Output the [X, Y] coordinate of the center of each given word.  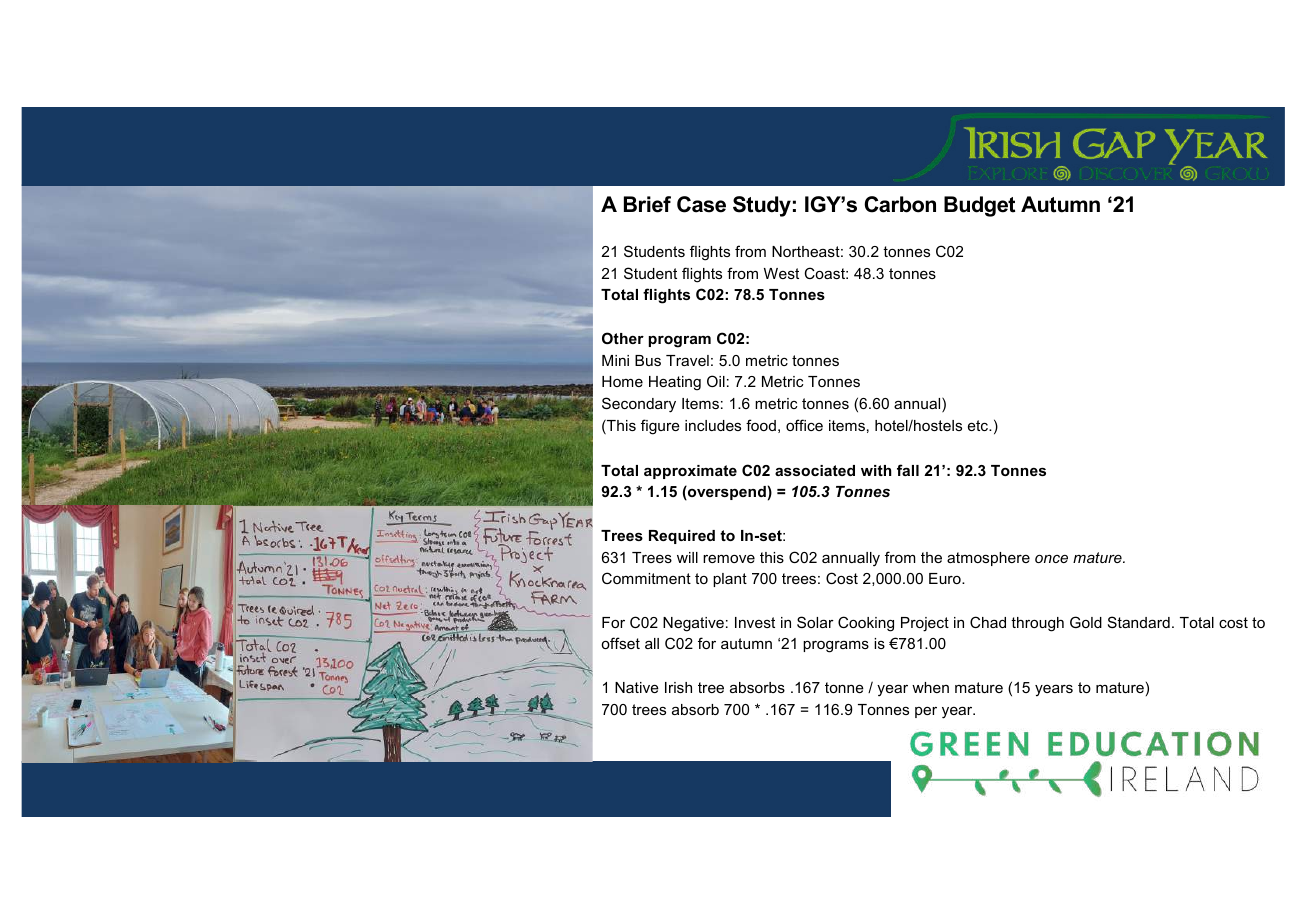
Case [701, 204]
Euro [946, 578]
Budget [979, 206]
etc [979, 425]
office [804, 425]
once [1051, 559]
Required [682, 537]
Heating [675, 383]
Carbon [900, 204]
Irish [678, 687]
